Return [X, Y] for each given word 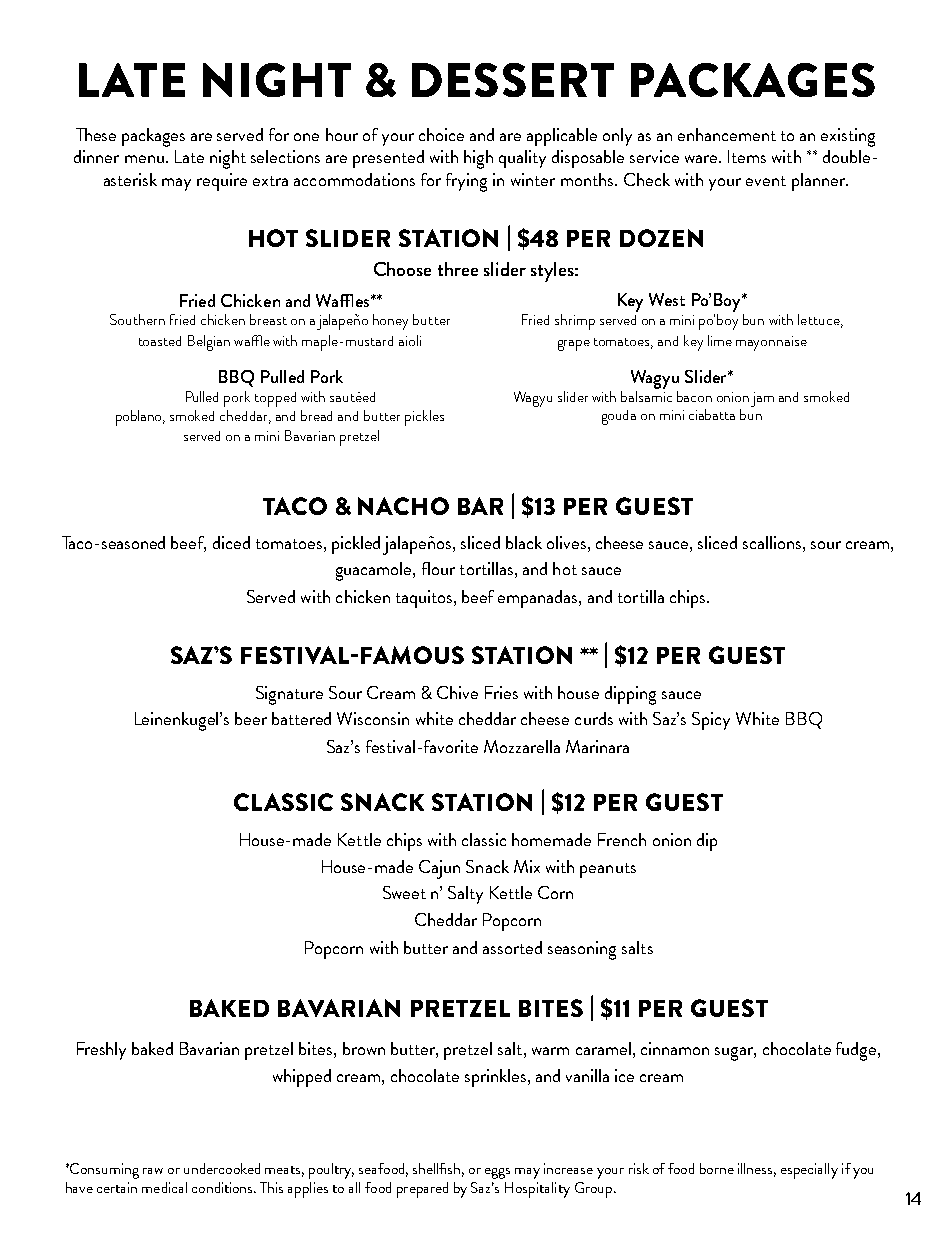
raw [153, 1171]
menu [144, 159]
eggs [497, 1173]
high [478, 159]
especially [809, 1171]
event [766, 181]
